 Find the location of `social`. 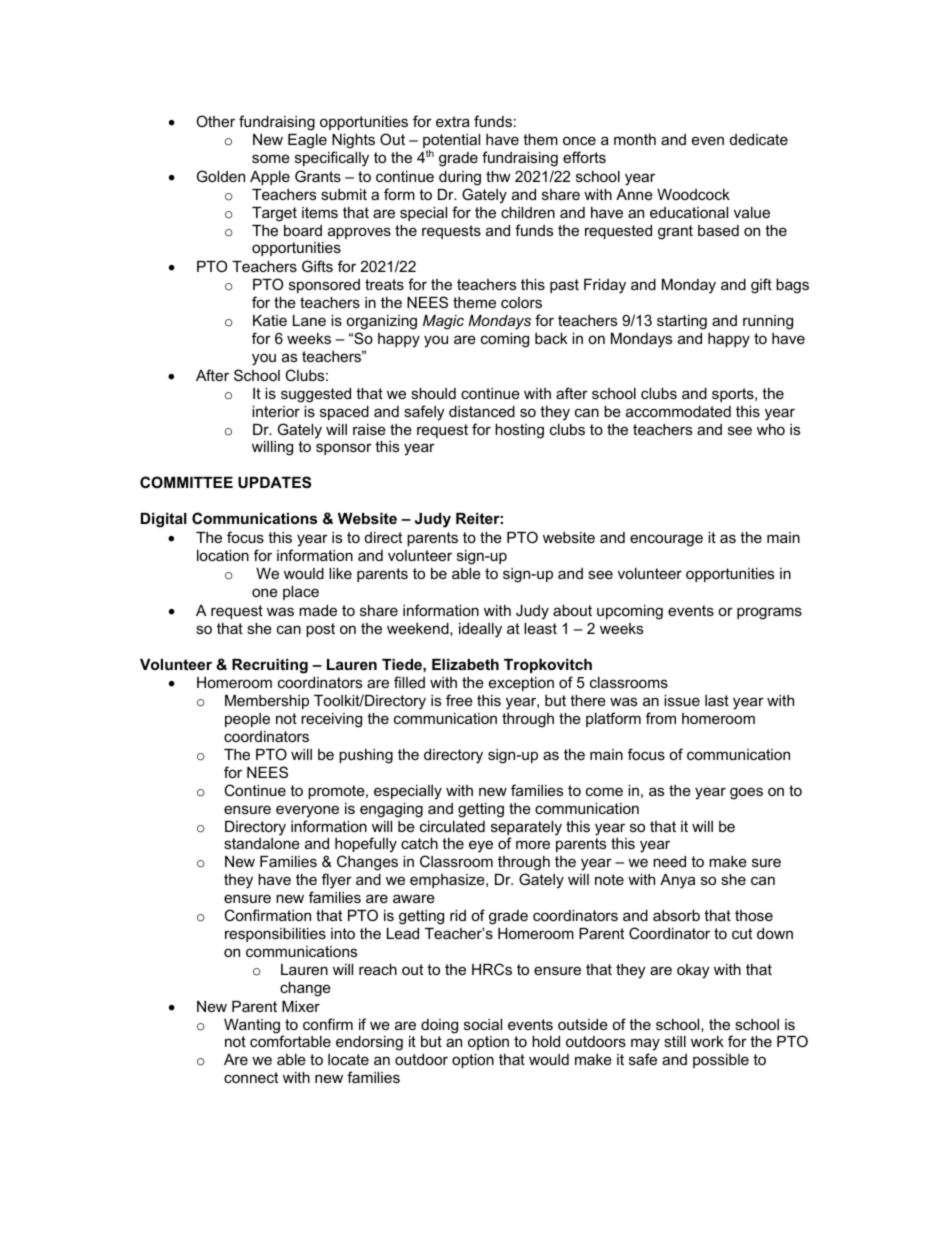

social is located at coordinates (483, 1024).
